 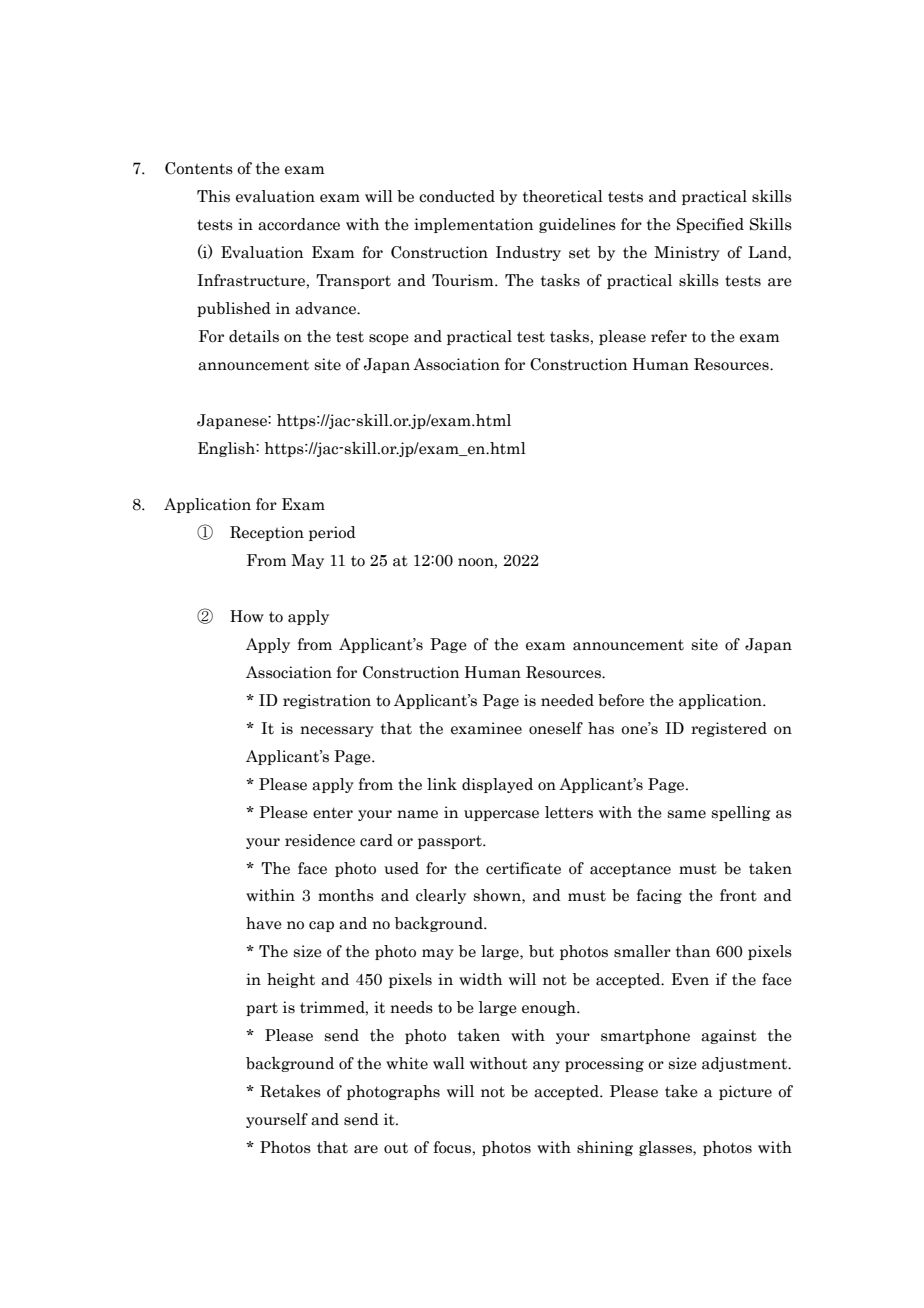 I want to click on conducted, so click(x=457, y=196).
